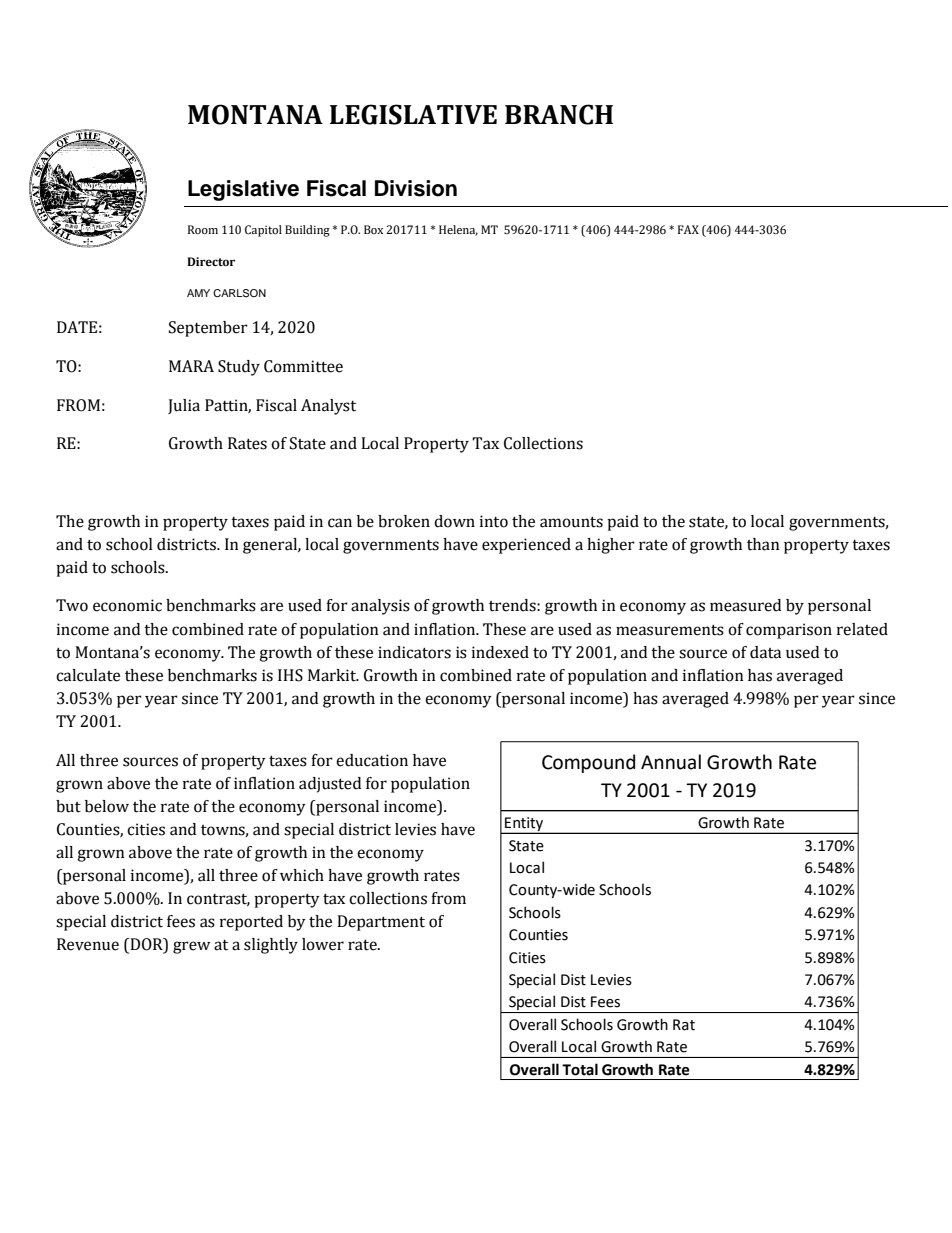  Describe the element at coordinates (416, 188) in the screenshot. I see `Division` at that location.
